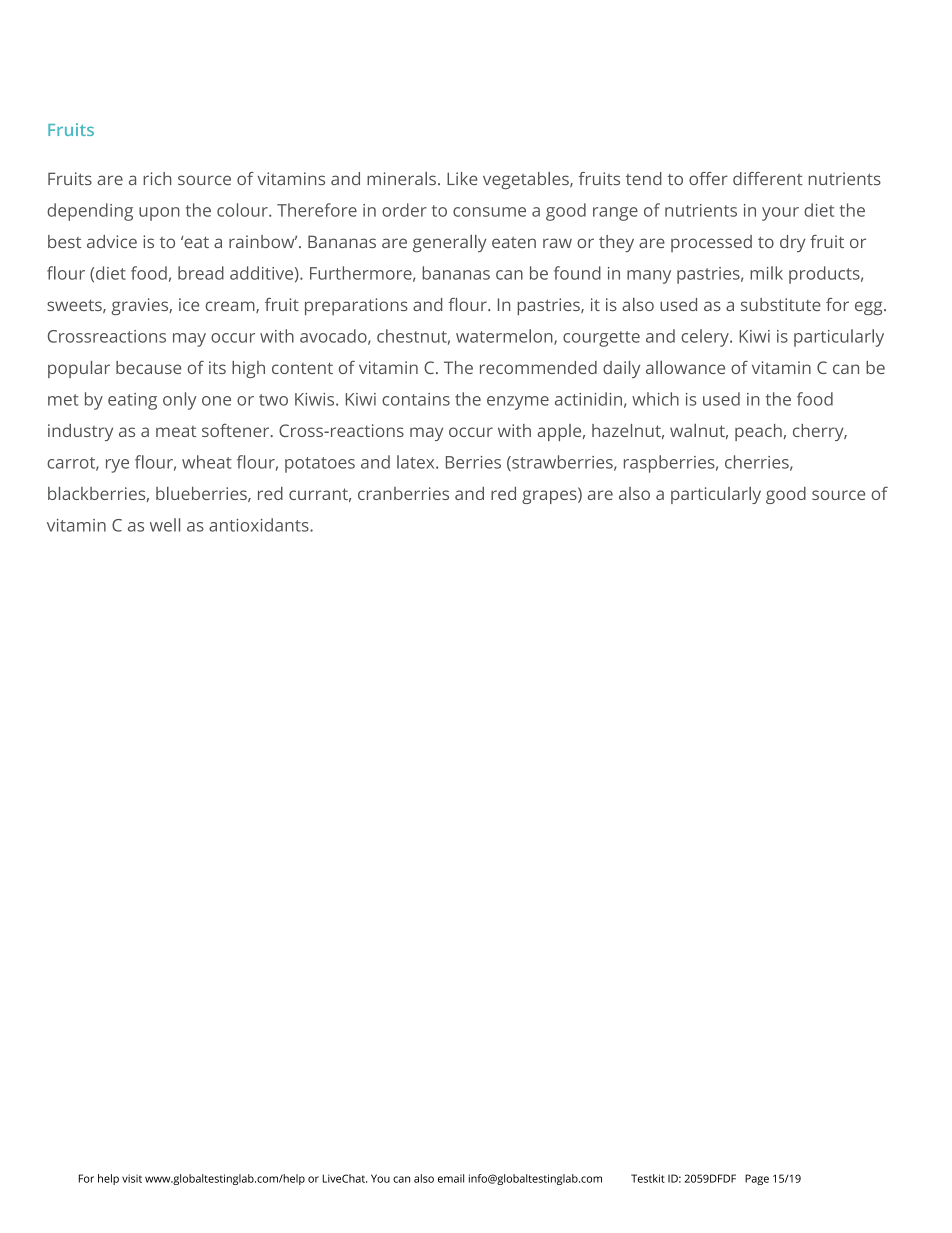 This screenshot has width=952, height=1233. I want to click on upon, so click(159, 214).
